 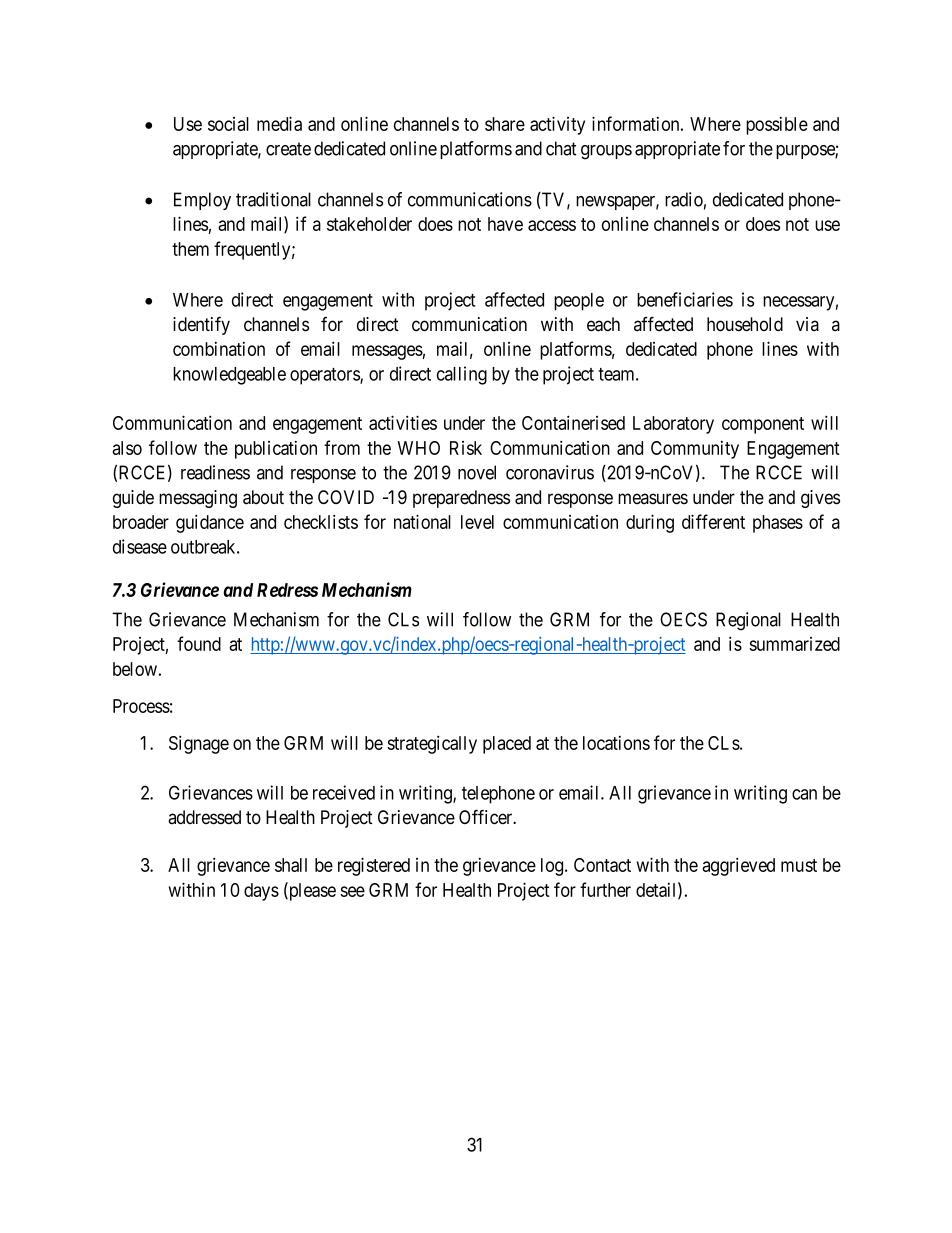 What do you see at coordinates (199, 744) in the image?
I see `Signage` at bounding box center [199, 744].
